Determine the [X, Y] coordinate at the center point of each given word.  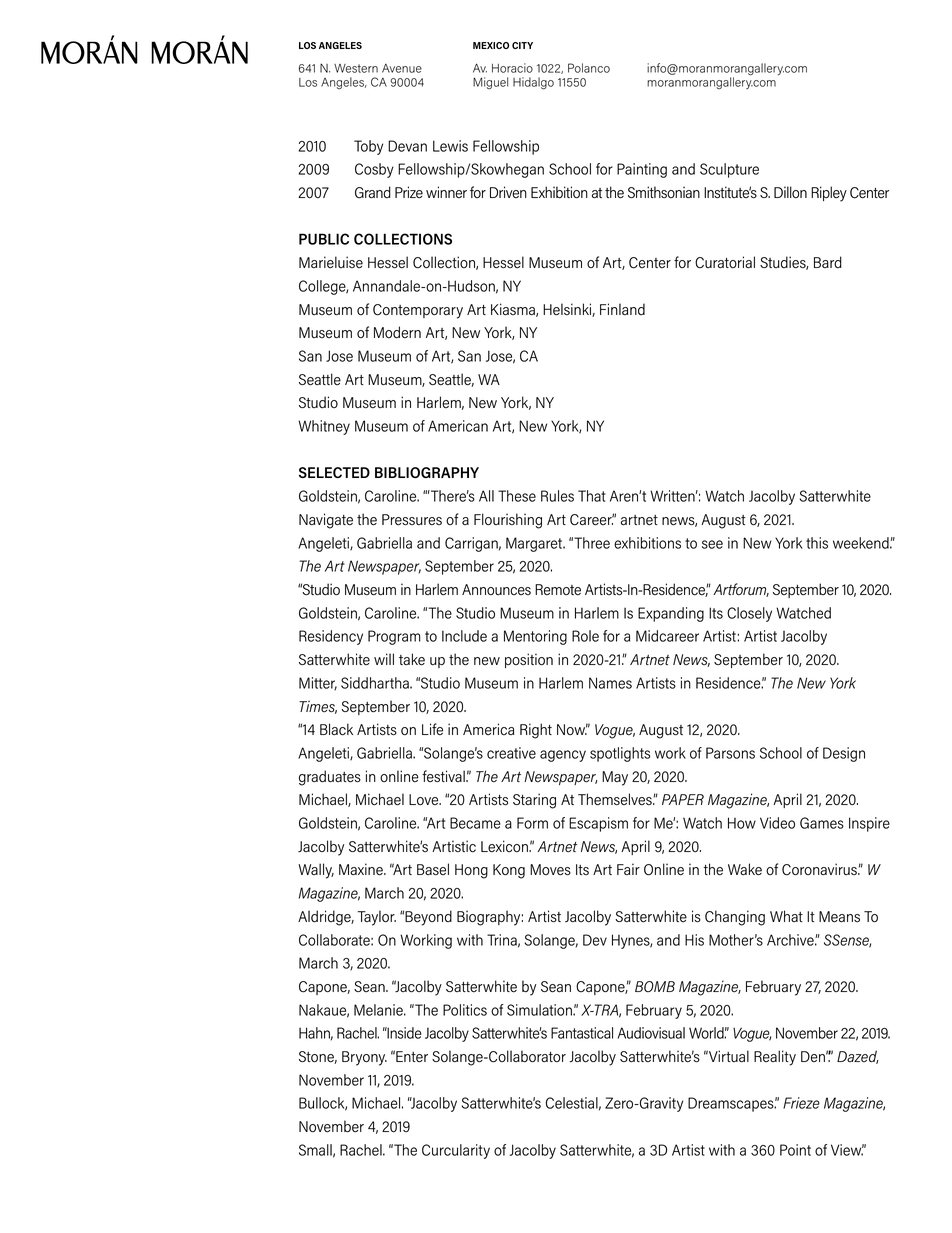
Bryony [364, 1058]
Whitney [324, 427]
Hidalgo [533, 83]
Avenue [402, 68]
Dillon [790, 192]
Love [425, 799]
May [615, 778]
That [592, 496]
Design [844, 754]
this [817, 543]
